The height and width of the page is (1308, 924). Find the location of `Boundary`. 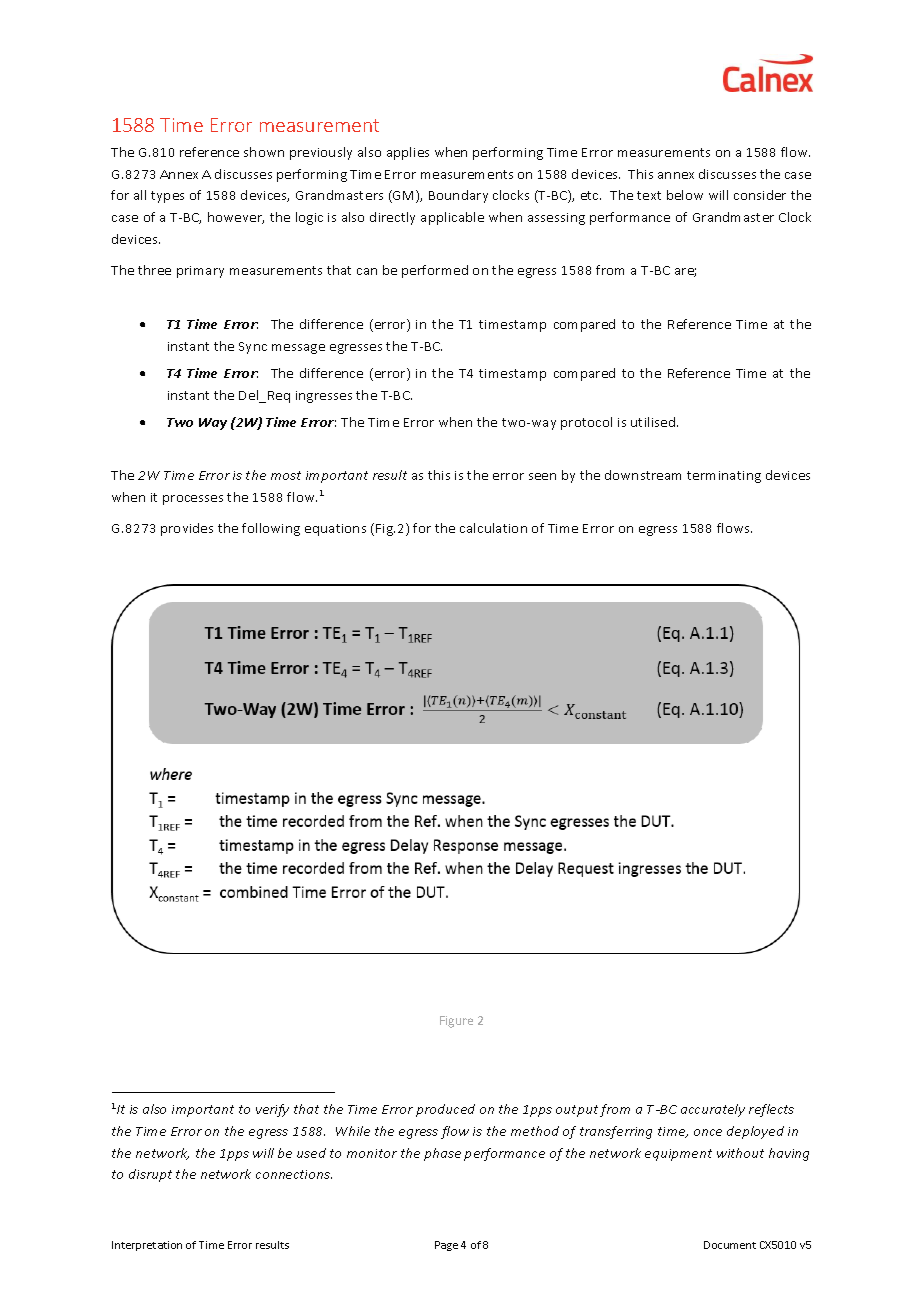

Boundary is located at coordinates (458, 196).
